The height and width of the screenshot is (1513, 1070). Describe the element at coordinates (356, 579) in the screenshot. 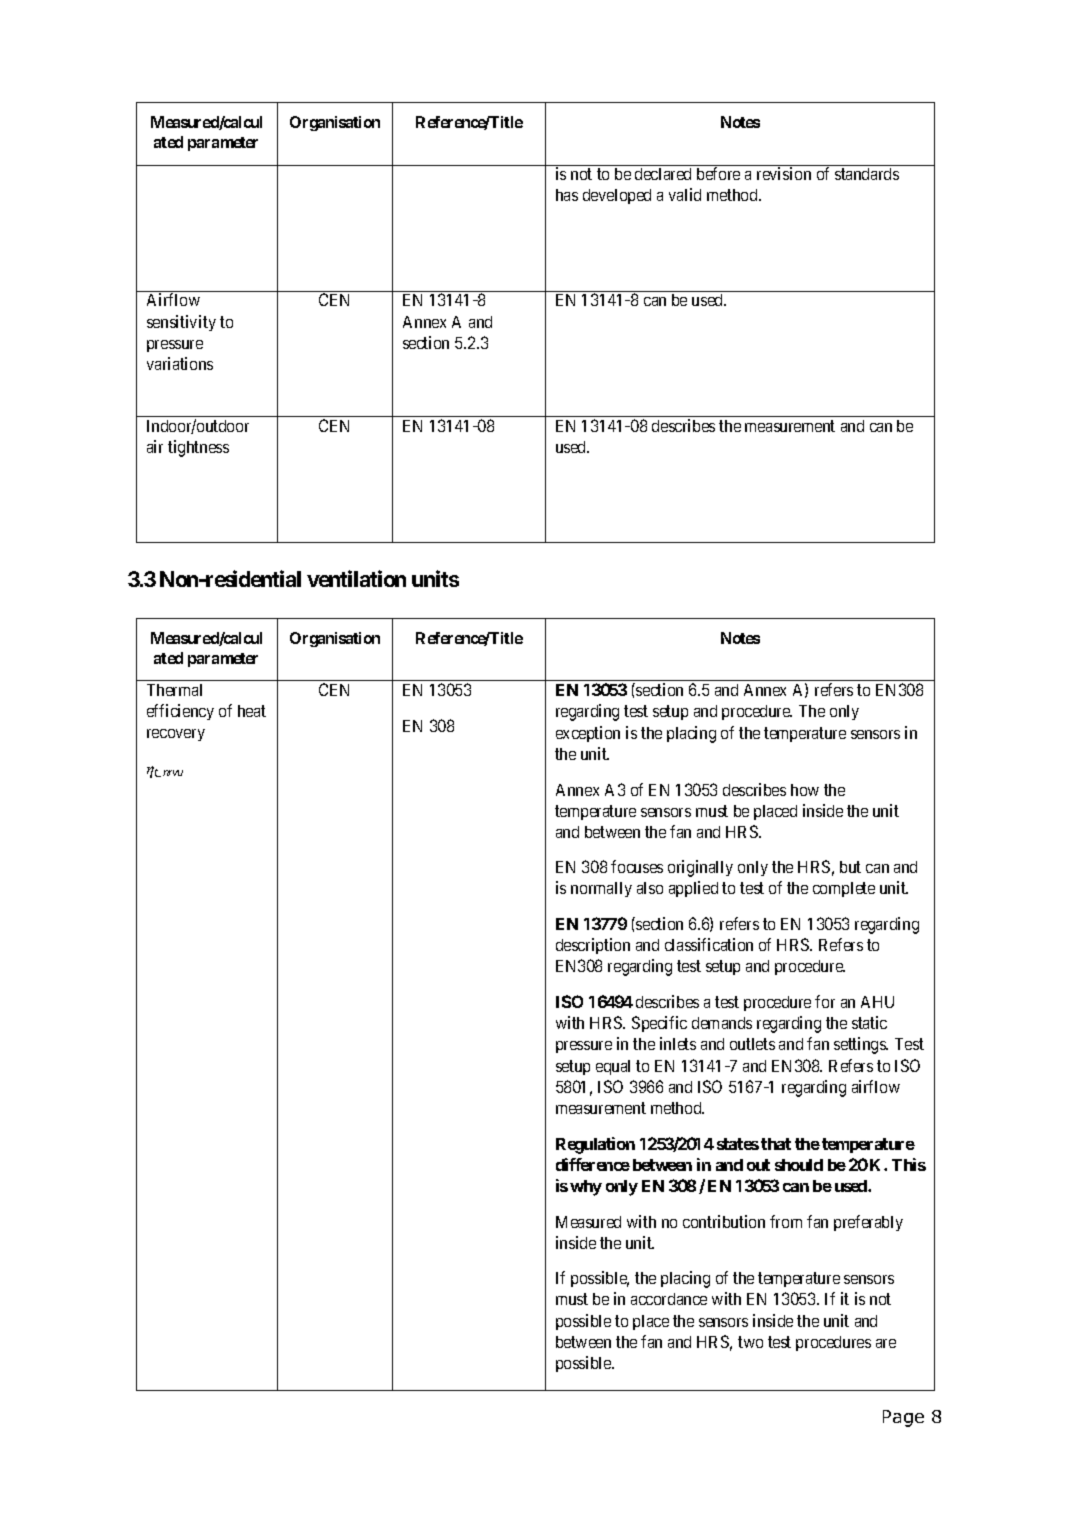

I see `ventilation` at that location.
